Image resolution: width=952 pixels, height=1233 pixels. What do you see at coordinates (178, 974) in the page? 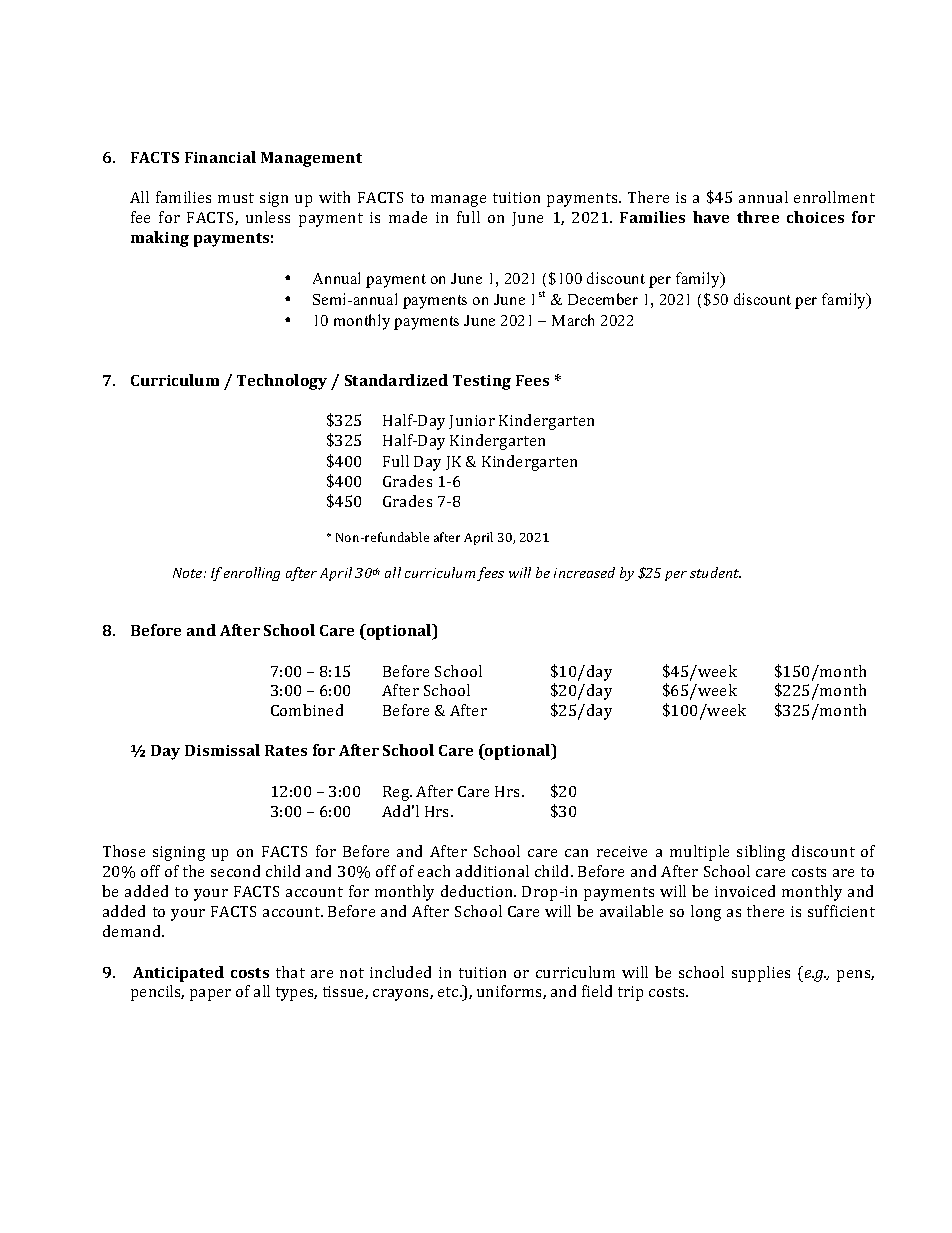
I see `Anticipated` at bounding box center [178, 974].
